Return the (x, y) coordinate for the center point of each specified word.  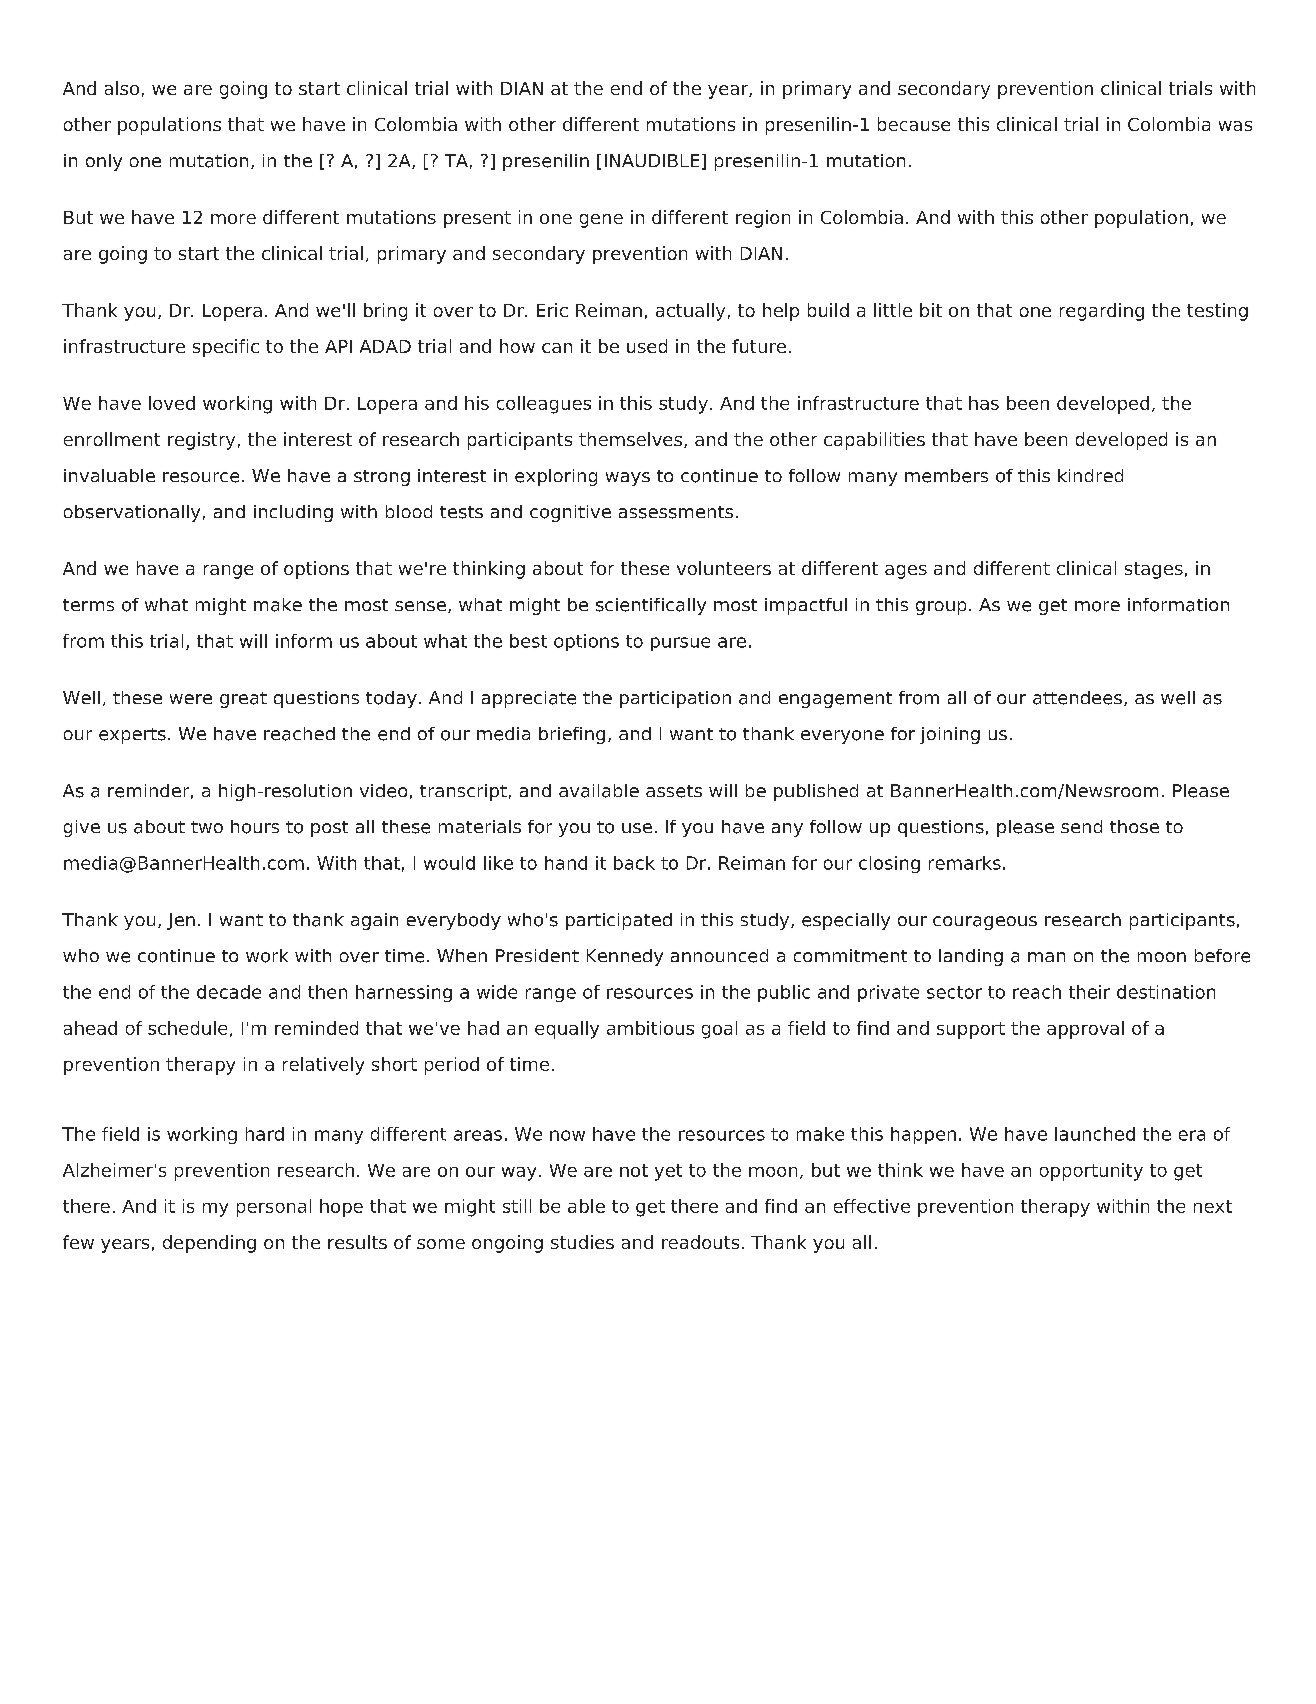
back (634, 863)
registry (201, 441)
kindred (1090, 475)
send (1081, 826)
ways (628, 479)
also (122, 88)
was (1235, 126)
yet (668, 1172)
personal (274, 1208)
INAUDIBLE (652, 160)
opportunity (1091, 1172)
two (207, 827)
